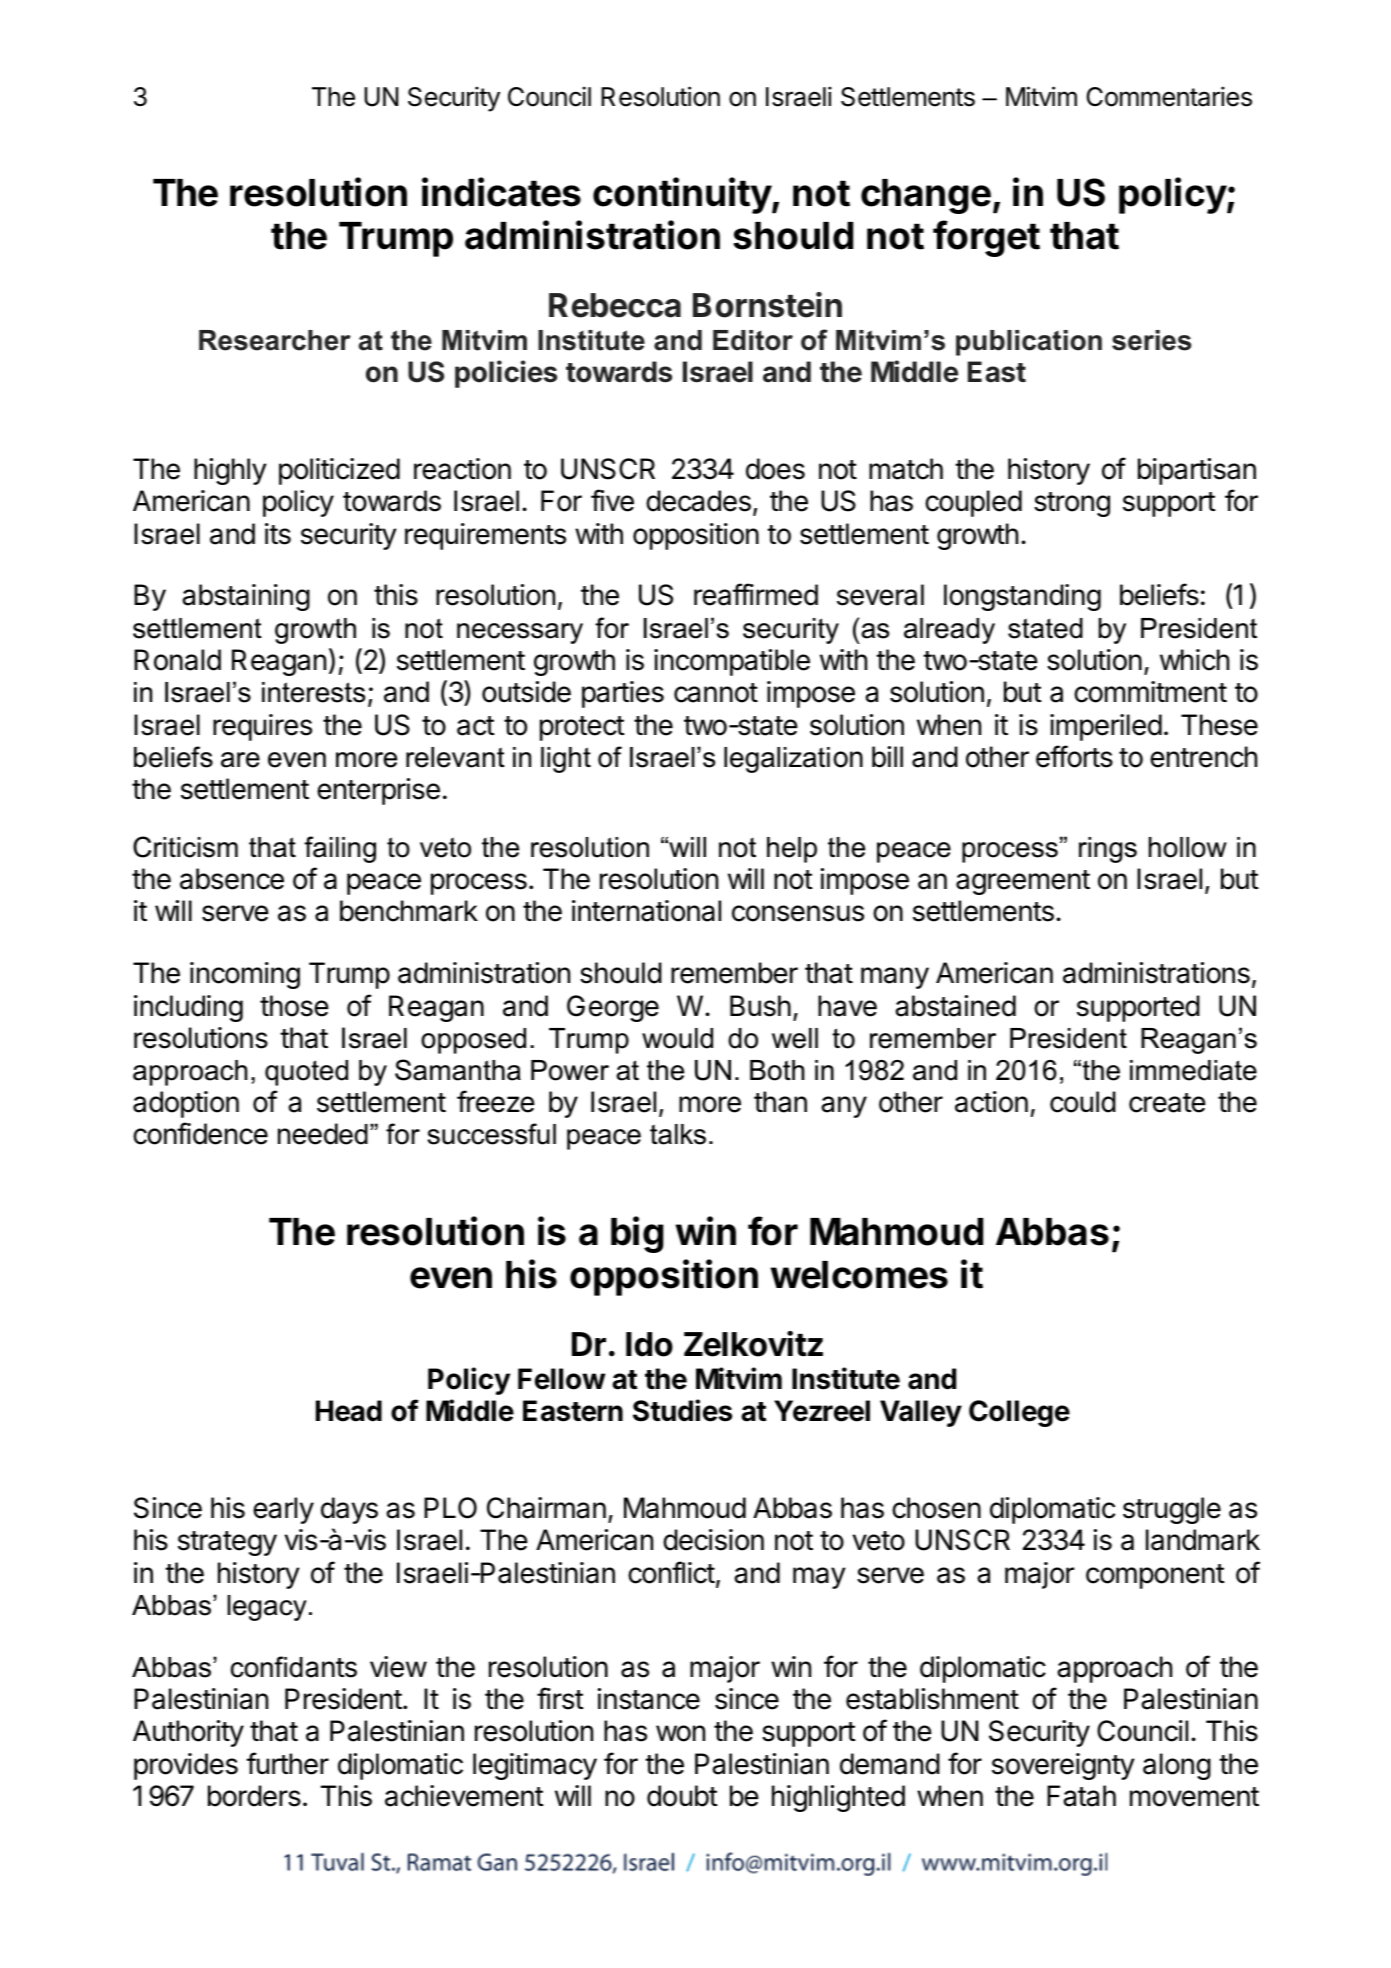 This screenshot has width=1391, height=1968. Describe the element at coordinates (501, 192) in the screenshot. I see `indicates` at that location.
